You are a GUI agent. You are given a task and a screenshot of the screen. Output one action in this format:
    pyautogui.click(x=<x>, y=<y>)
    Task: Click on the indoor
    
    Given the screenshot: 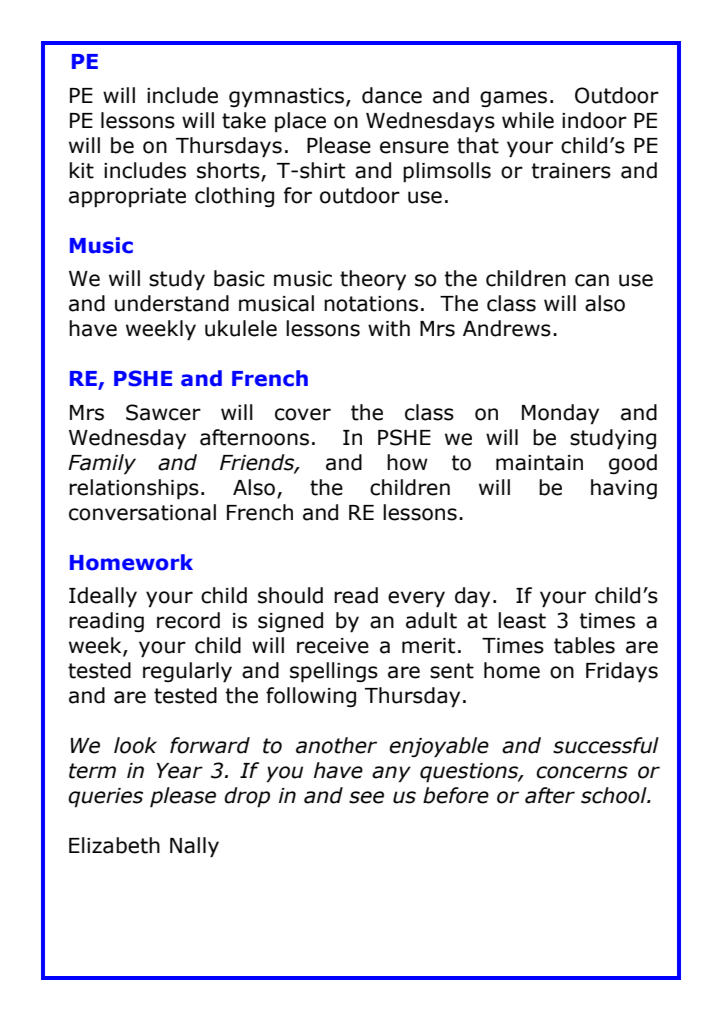 What is the action you would take?
    pyautogui.click(x=594, y=120)
